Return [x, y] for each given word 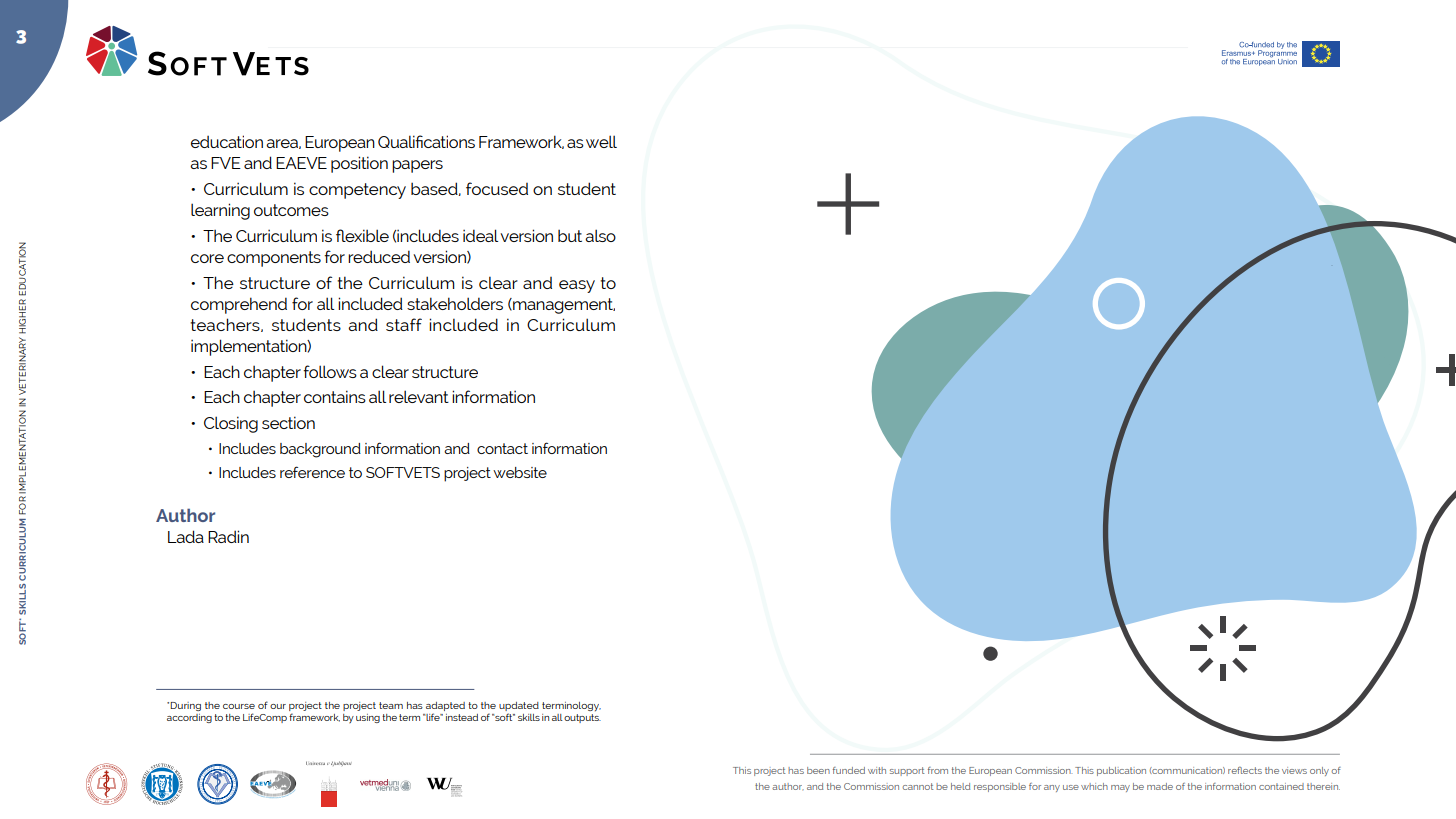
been [818, 770]
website [520, 472]
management [563, 306]
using [368, 718]
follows [330, 371]
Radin [228, 536]
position [359, 164]
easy [577, 286]
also [600, 235]
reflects [1245, 770]
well [601, 141]
